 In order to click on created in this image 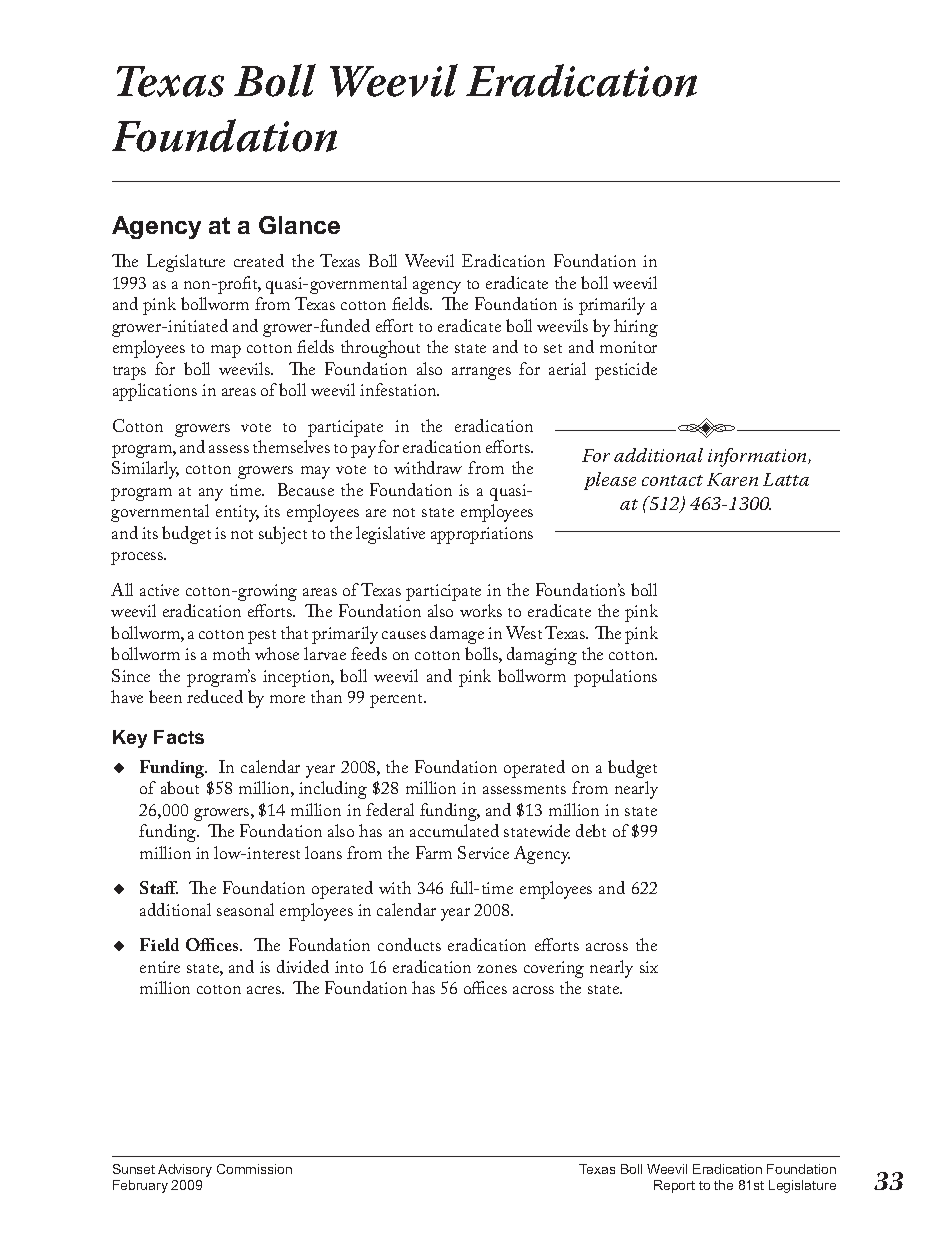, I will do `click(259, 260)`.
